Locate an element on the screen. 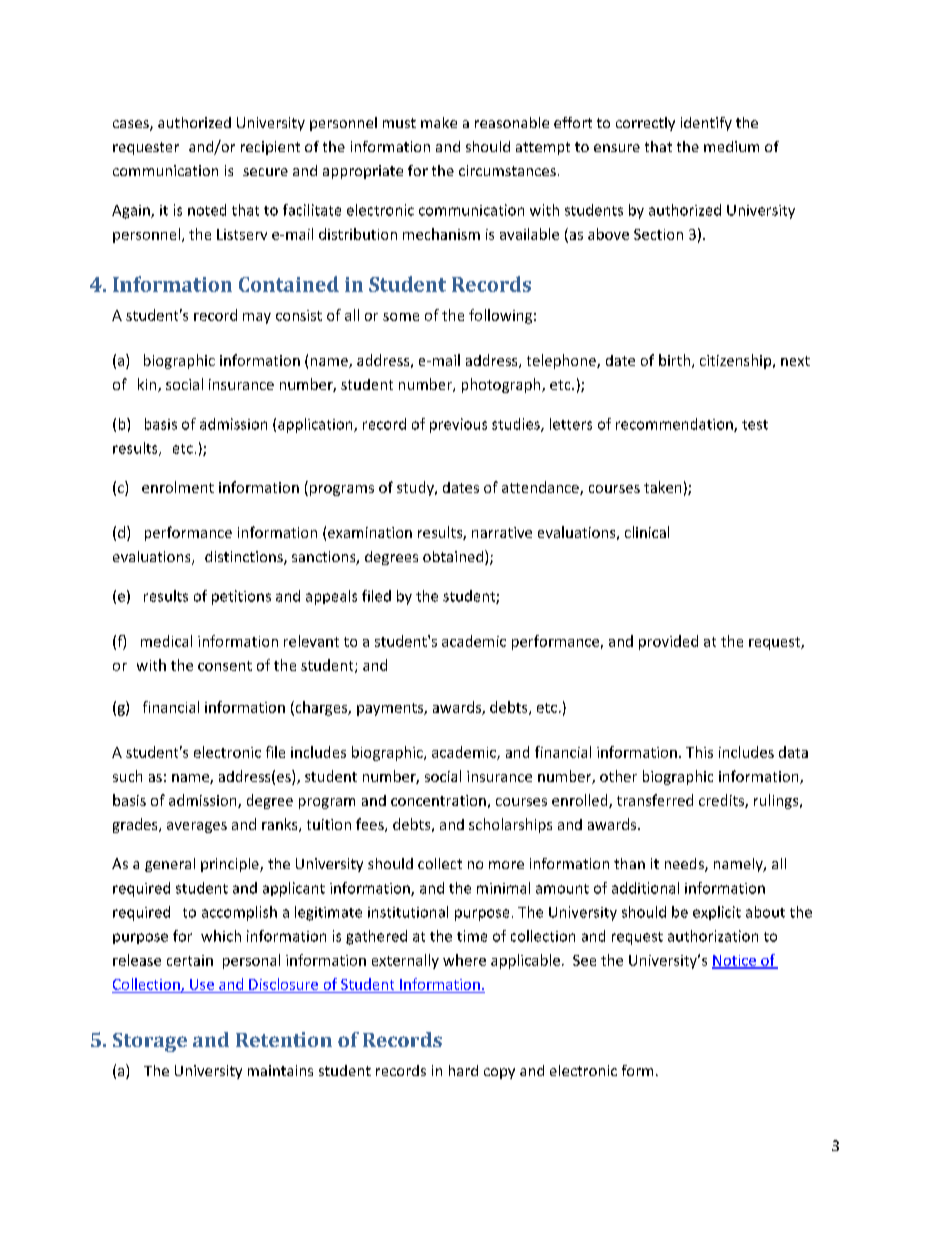 This screenshot has height=1233, width=952. petitions is located at coordinates (241, 597).
